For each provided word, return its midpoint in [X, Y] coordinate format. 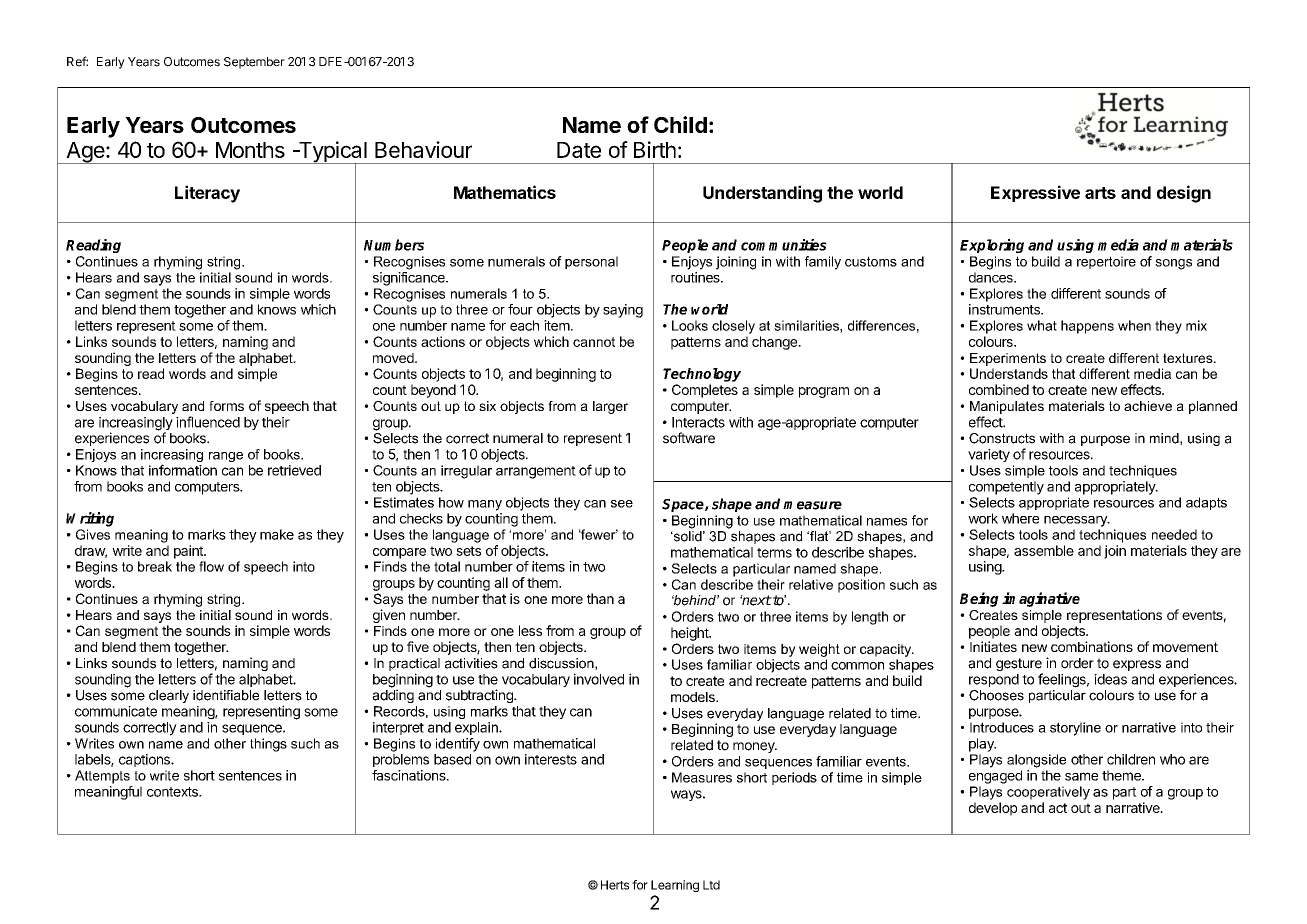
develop [993, 809]
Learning [675, 886]
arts [1100, 193]
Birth [655, 149]
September [254, 63]
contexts [173, 792]
